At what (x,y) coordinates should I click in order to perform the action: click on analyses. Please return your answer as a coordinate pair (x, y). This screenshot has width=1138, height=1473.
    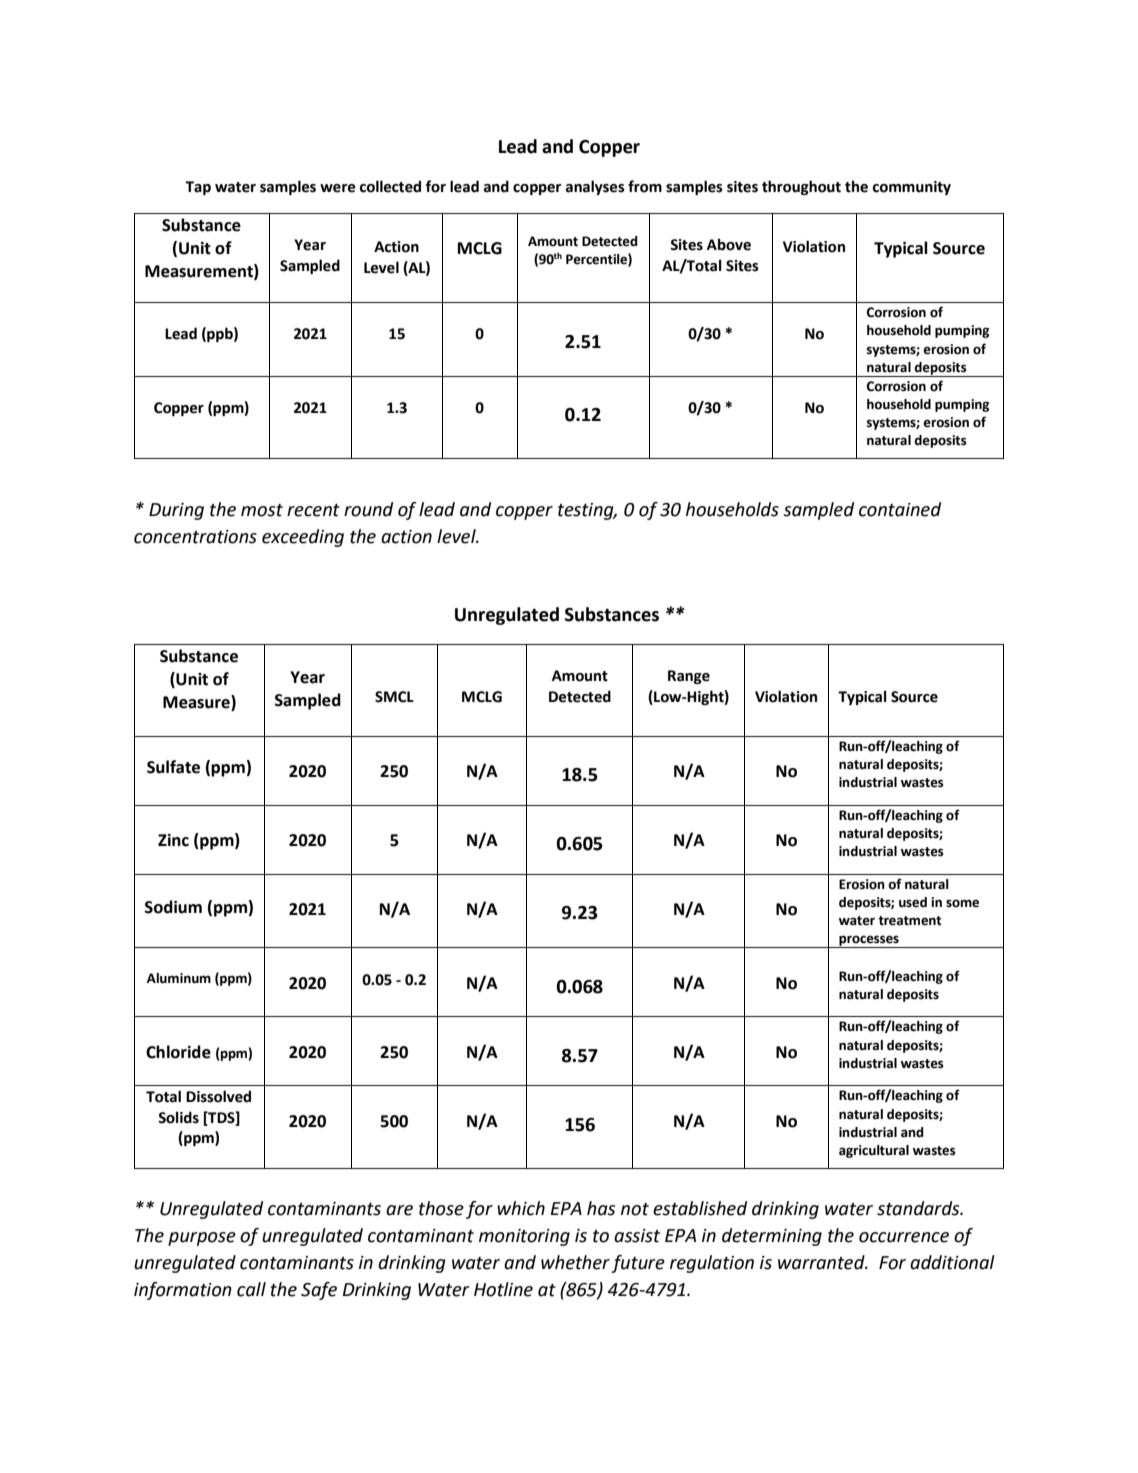
    Looking at the image, I should click on (595, 187).
